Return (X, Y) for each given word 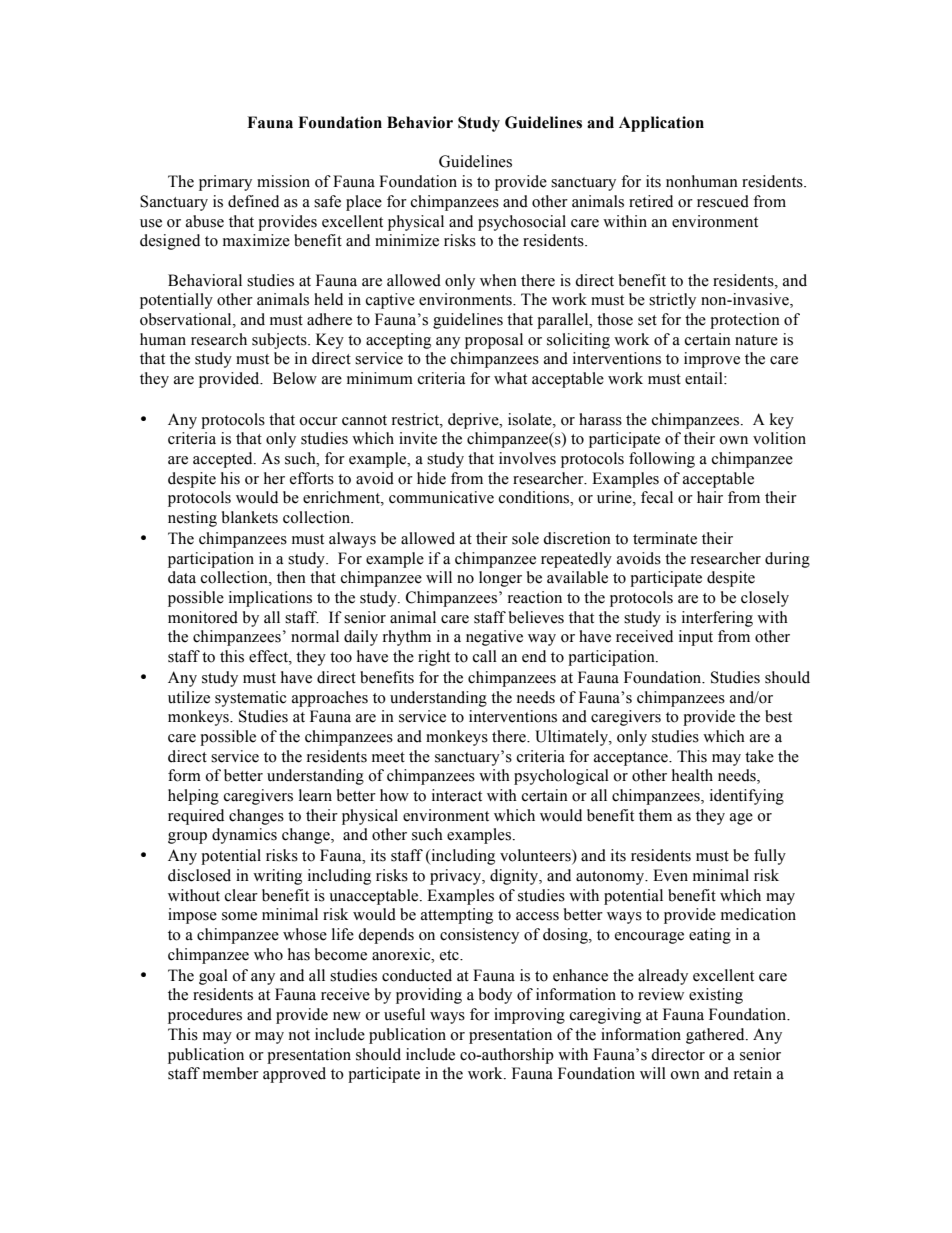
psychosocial (522, 223)
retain (753, 1073)
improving (529, 1016)
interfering (717, 619)
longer (500, 579)
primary (225, 183)
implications (270, 599)
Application (661, 124)
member (231, 1073)
